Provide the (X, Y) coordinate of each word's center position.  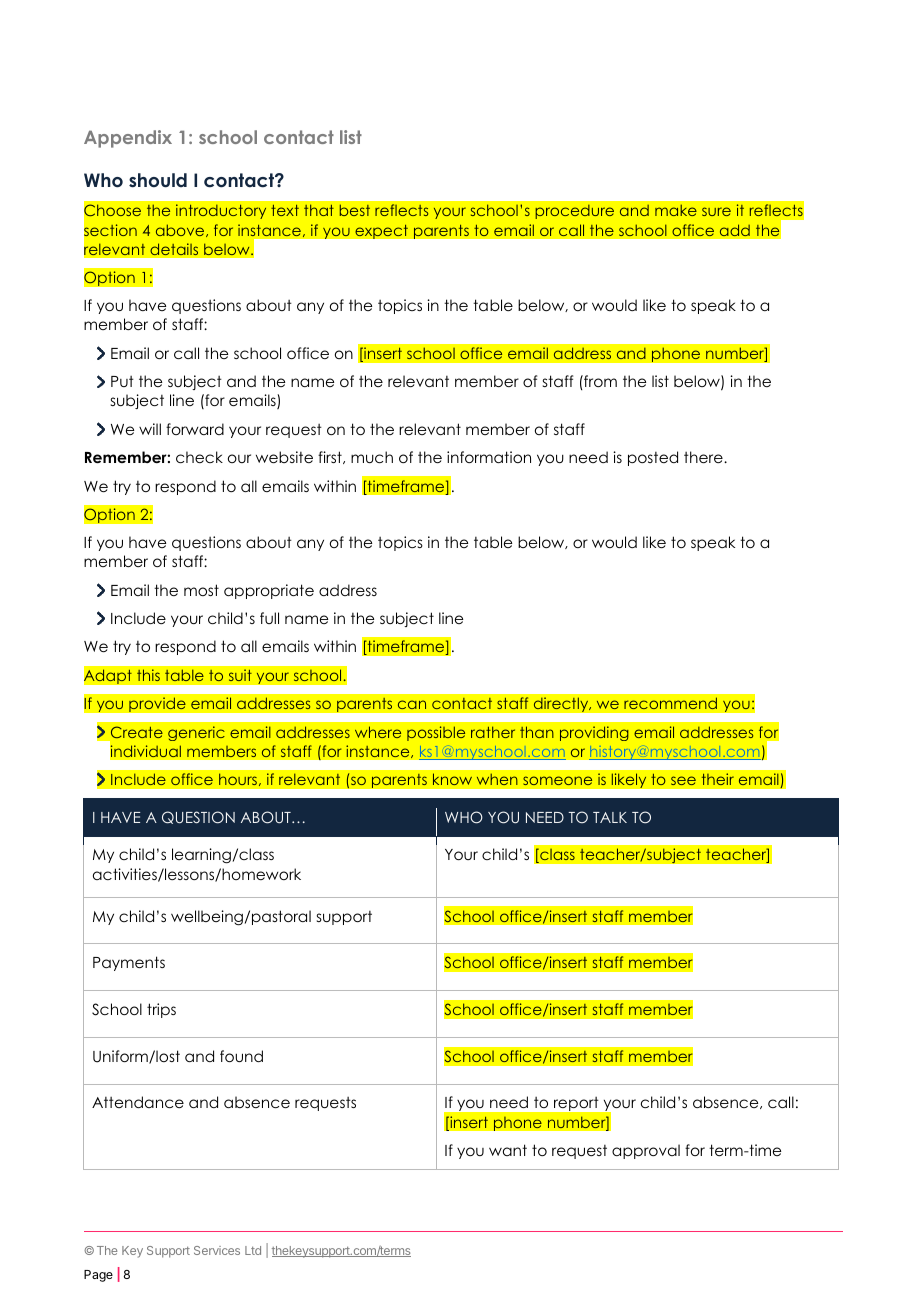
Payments (129, 963)
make (676, 210)
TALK (610, 817)
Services (217, 1250)
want (508, 1150)
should (158, 180)
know (452, 779)
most (201, 590)
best (355, 210)
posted (653, 458)
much (372, 457)
